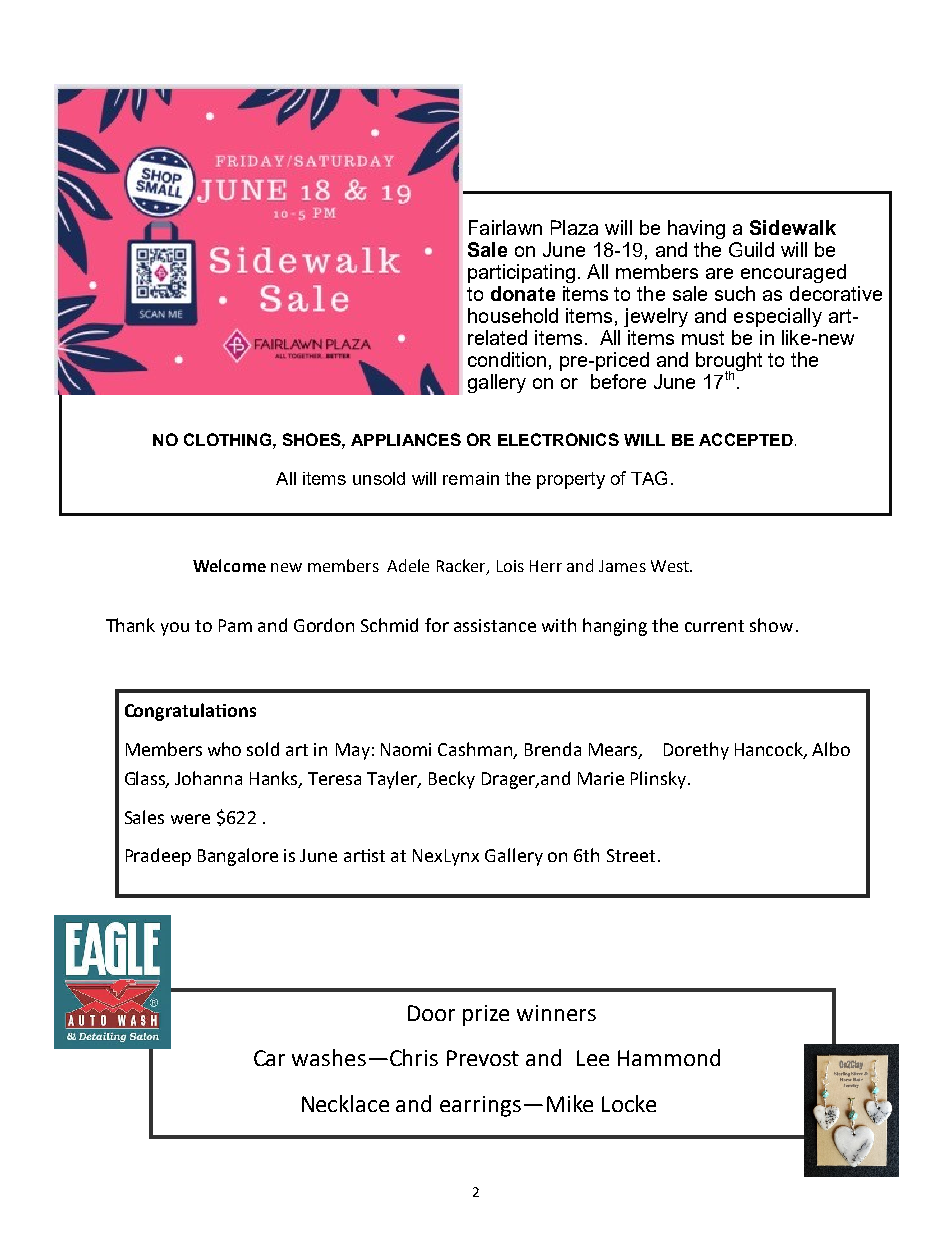  I want to click on Bangalore, so click(238, 857).
